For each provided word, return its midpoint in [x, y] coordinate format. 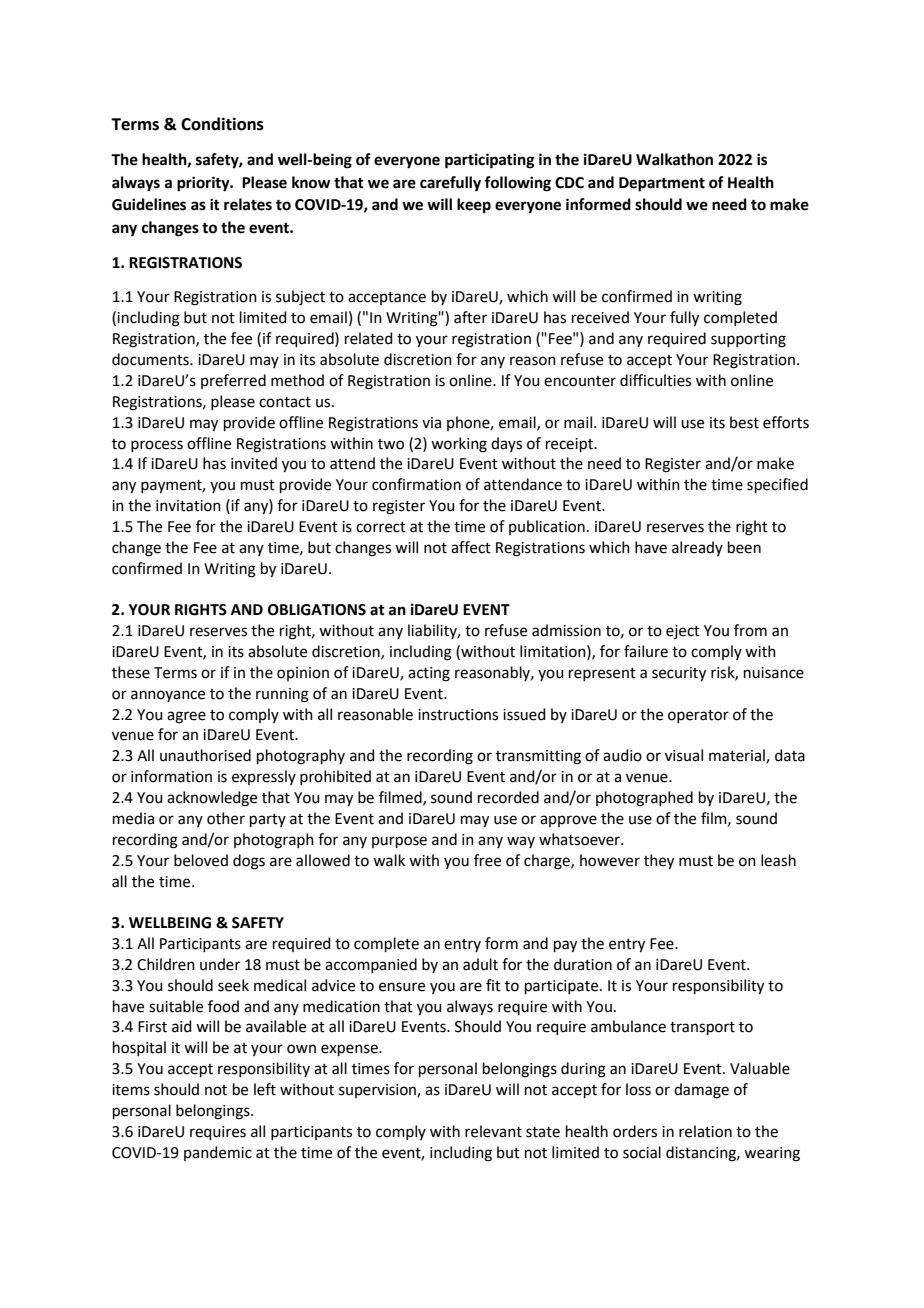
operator [698, 716]
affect [471, 547]
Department [662, 184]
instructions [458, 715]
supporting [748, 340]
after [470, 317]
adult [480, 964]
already [697, 548]
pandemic [218, 1153]
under [220, 964]
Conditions [222, 124]
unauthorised [205, 755]
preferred [233, 381]
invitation [188, 506]
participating [490, 161]
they [659, 862]
